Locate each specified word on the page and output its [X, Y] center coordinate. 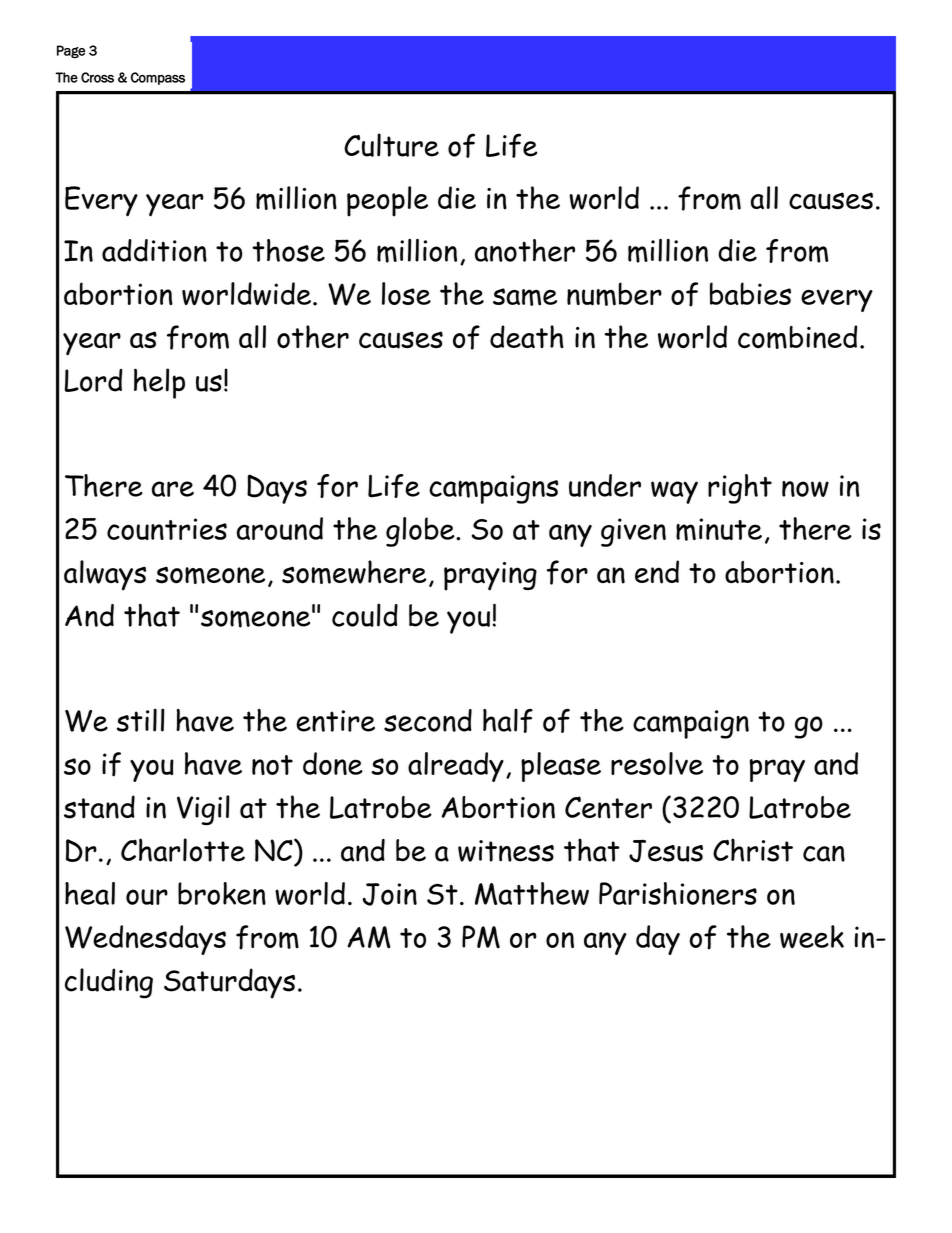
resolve [657, 763]
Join [389, 894]
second [428, 720]
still [141, 720]
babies [750, 293]
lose [406, 293]
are [173, 489]
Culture [391, 145]
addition [154, 250]
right [740, 489]
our [147, 897]
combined [797, 337]
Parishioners [678, 893]
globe [421, 532]
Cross [97, 77]
